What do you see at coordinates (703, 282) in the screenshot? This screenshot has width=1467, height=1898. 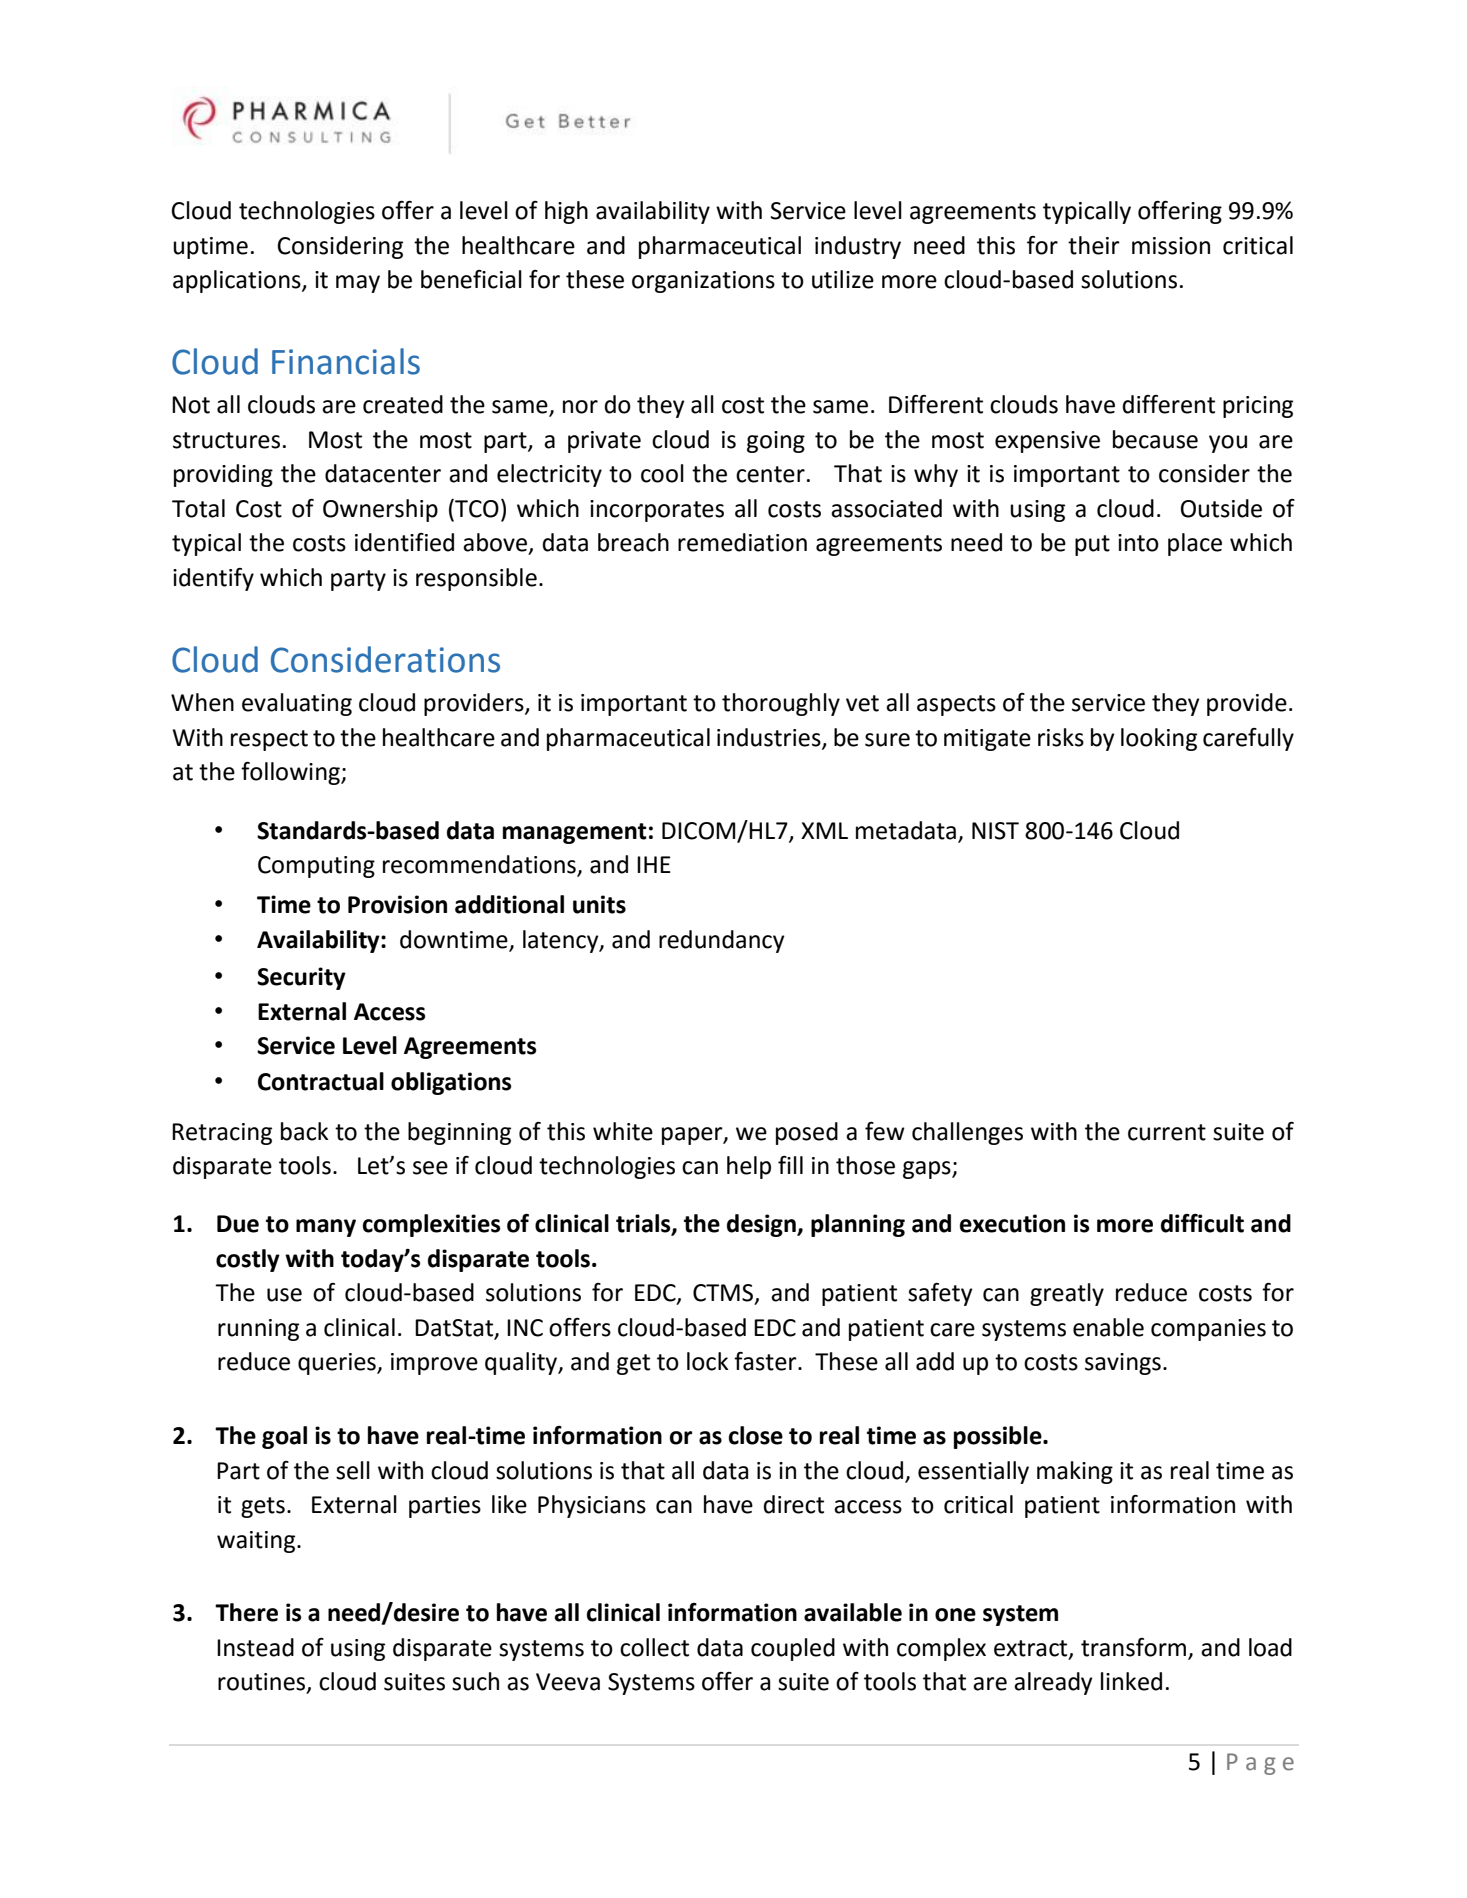 I see `organizations` at bounding box center [703, 282].
